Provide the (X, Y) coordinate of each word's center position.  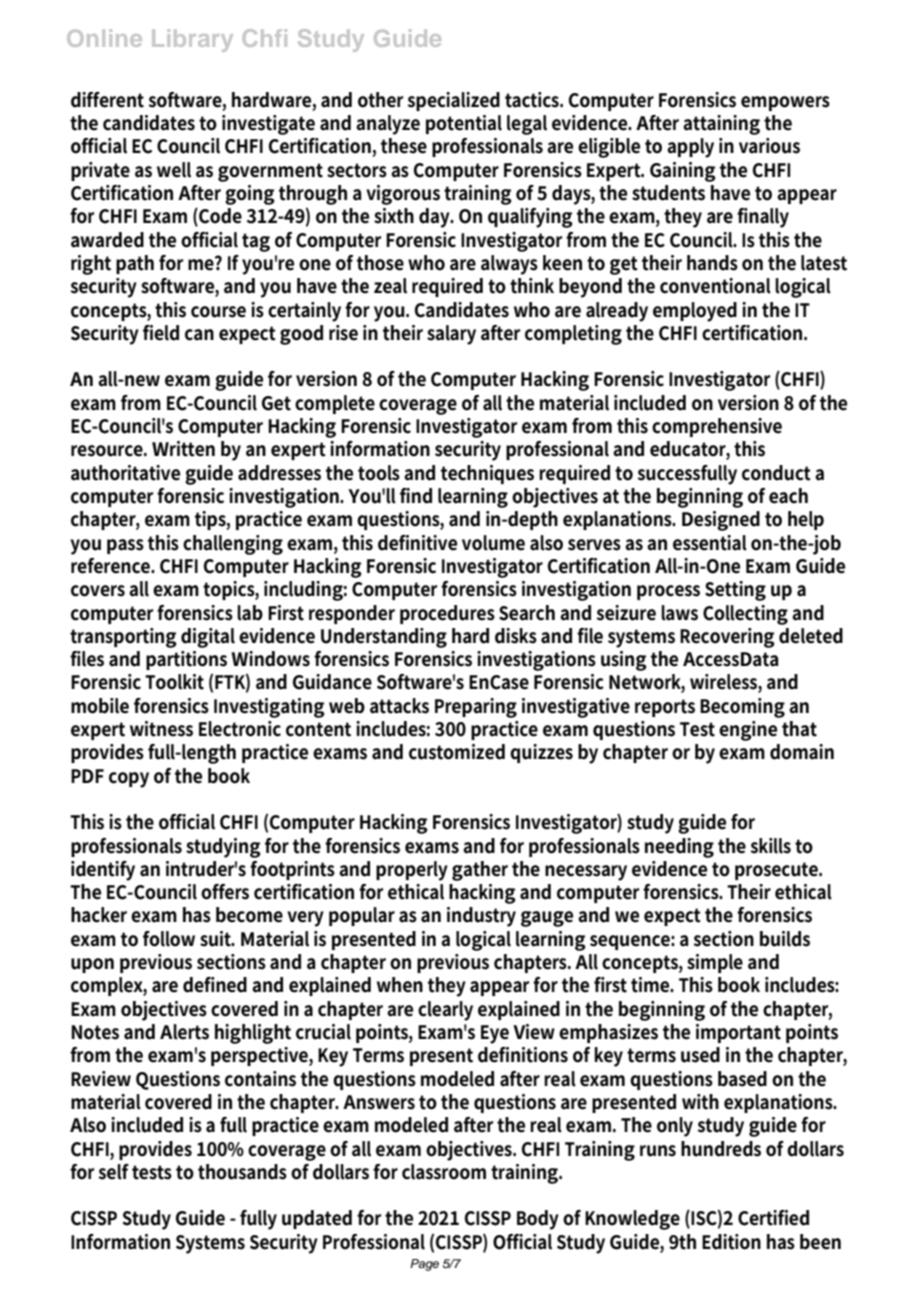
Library (192, 40)
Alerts (184, 1032)
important (738, 1033)
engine (748, 731)
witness (161, 729)
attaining (721, 125)
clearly (445, 1011)
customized (457, 752)
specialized (454, 101)
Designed (721, 521)
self (114, 1172)
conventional (715, 286)
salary (451, 335)
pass (125, 546)
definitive (417, 543)
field (161, 333)
